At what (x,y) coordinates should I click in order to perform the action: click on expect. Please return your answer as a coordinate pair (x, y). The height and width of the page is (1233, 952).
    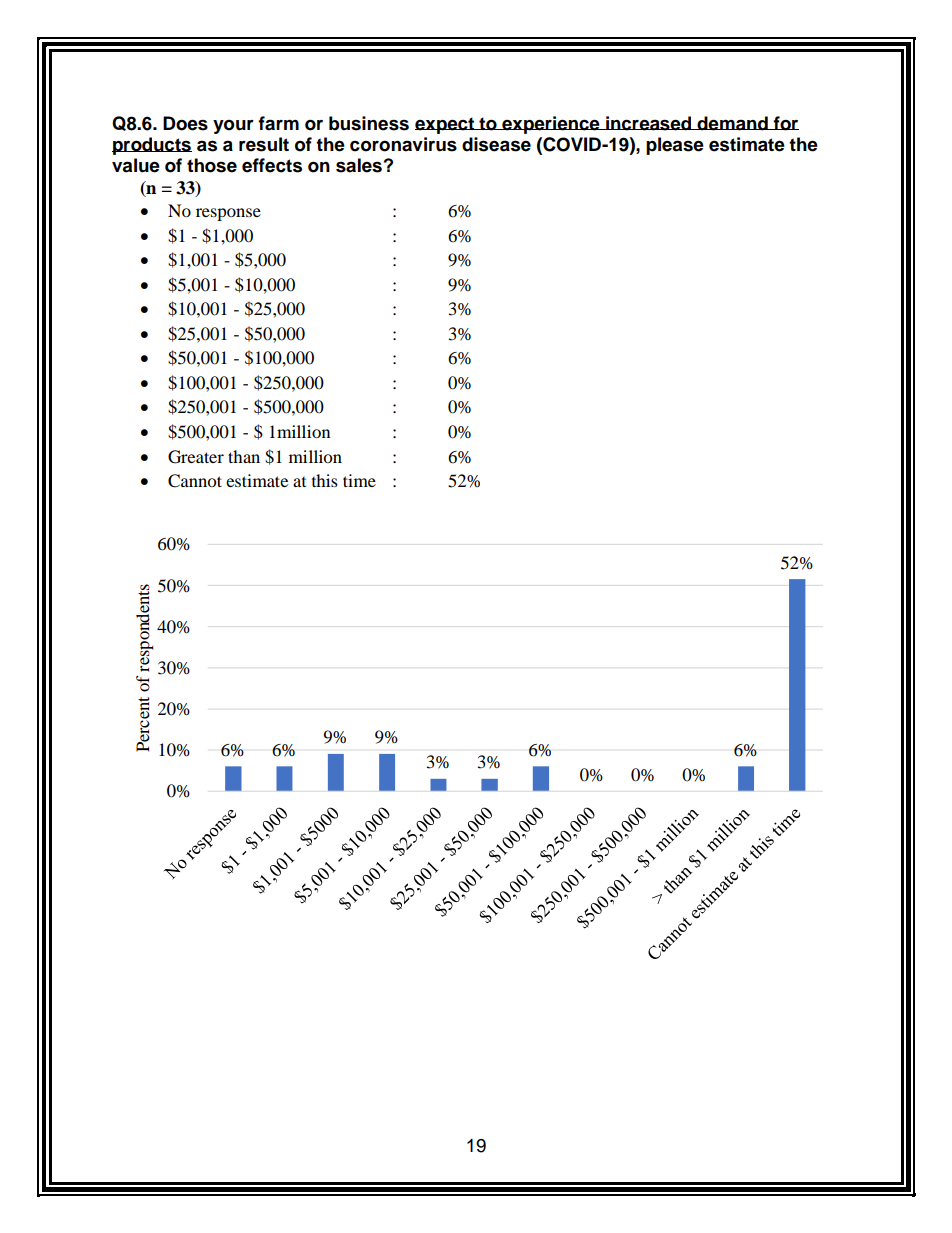
    Looking at the image, I should click on (446, 125).
